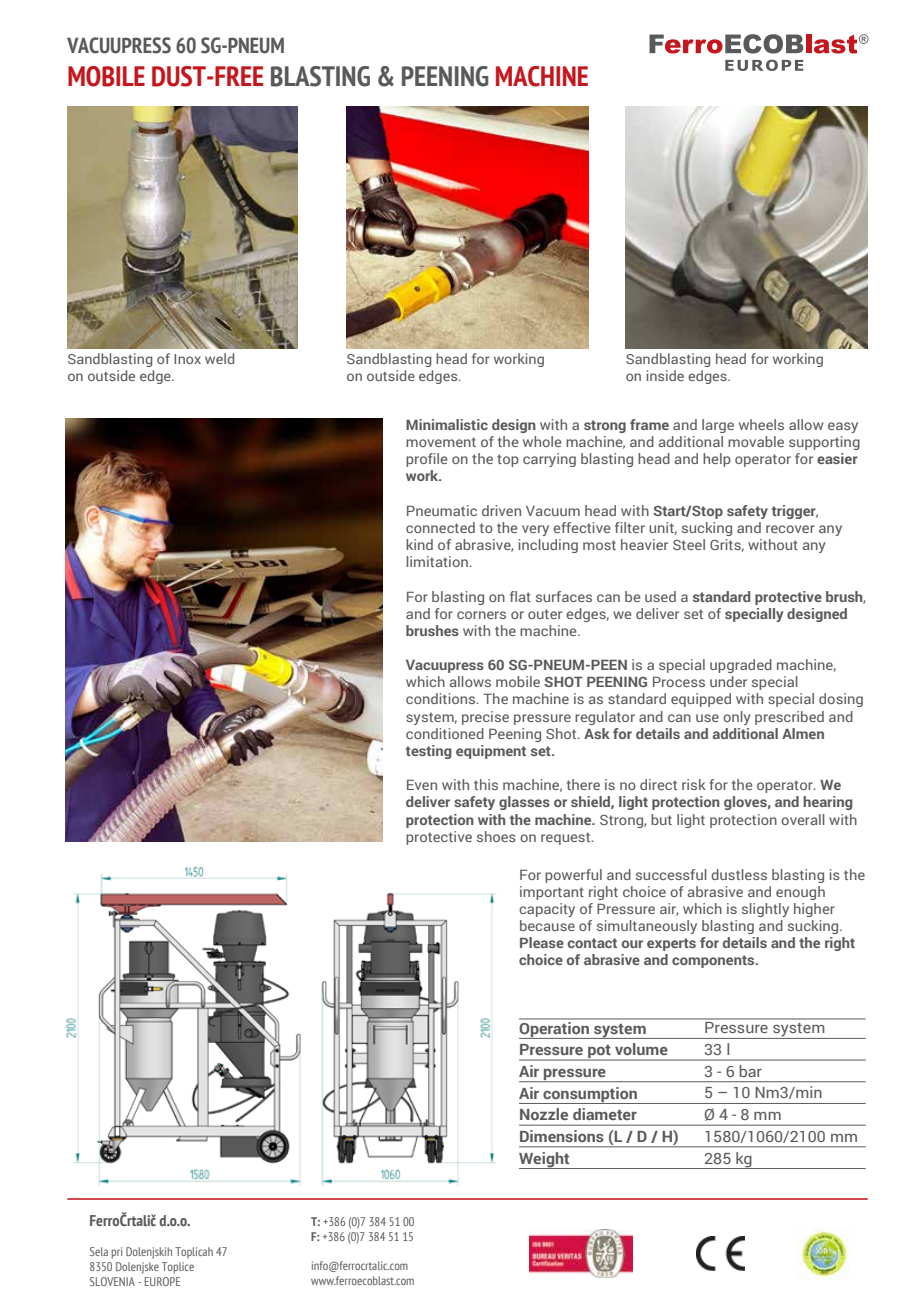 The height and width of the image is (1308, 924). I want to click on Minimalistic, so click(447, 424).
